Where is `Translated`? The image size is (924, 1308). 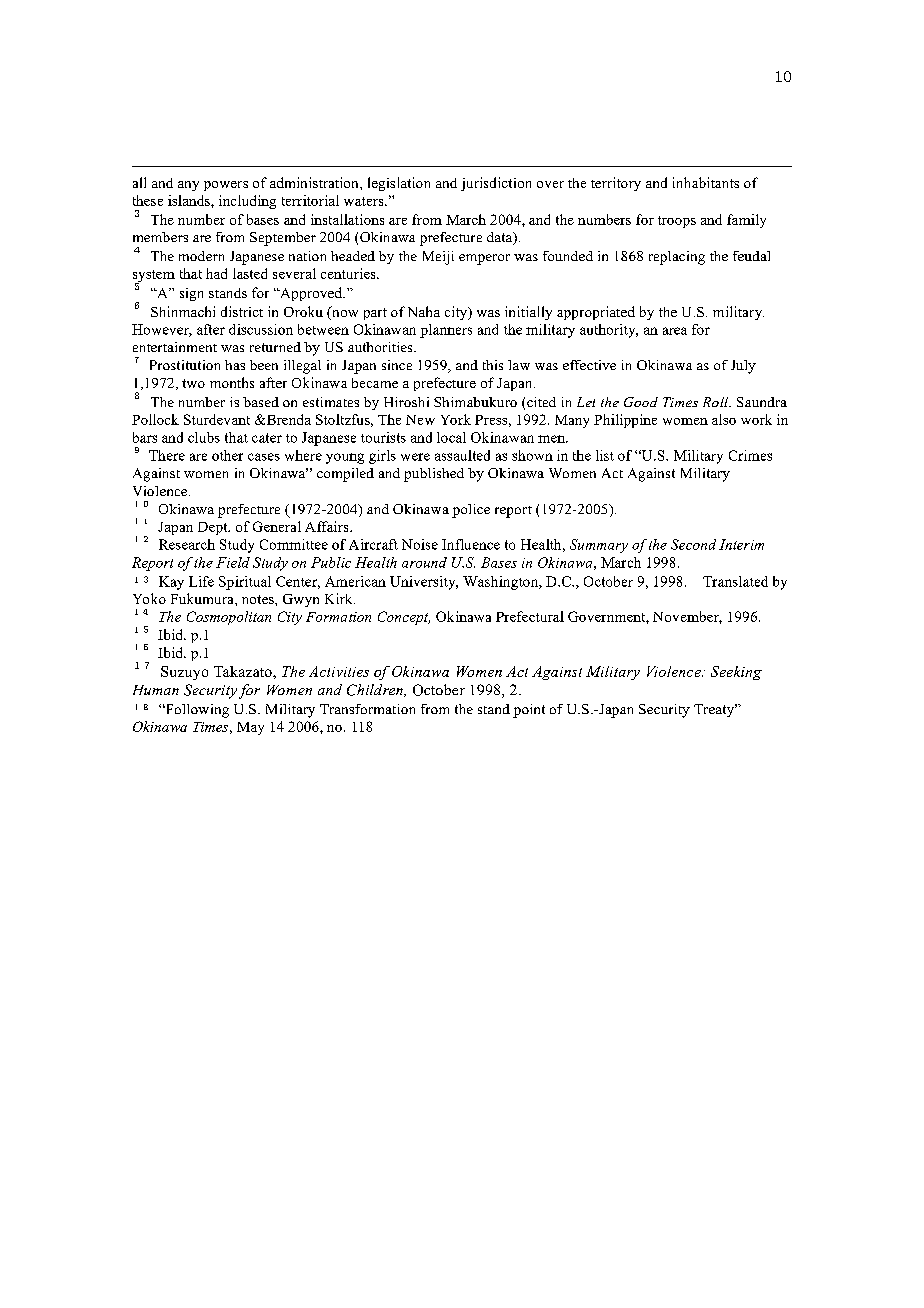 Translated is located at coordinates (735, 581).
